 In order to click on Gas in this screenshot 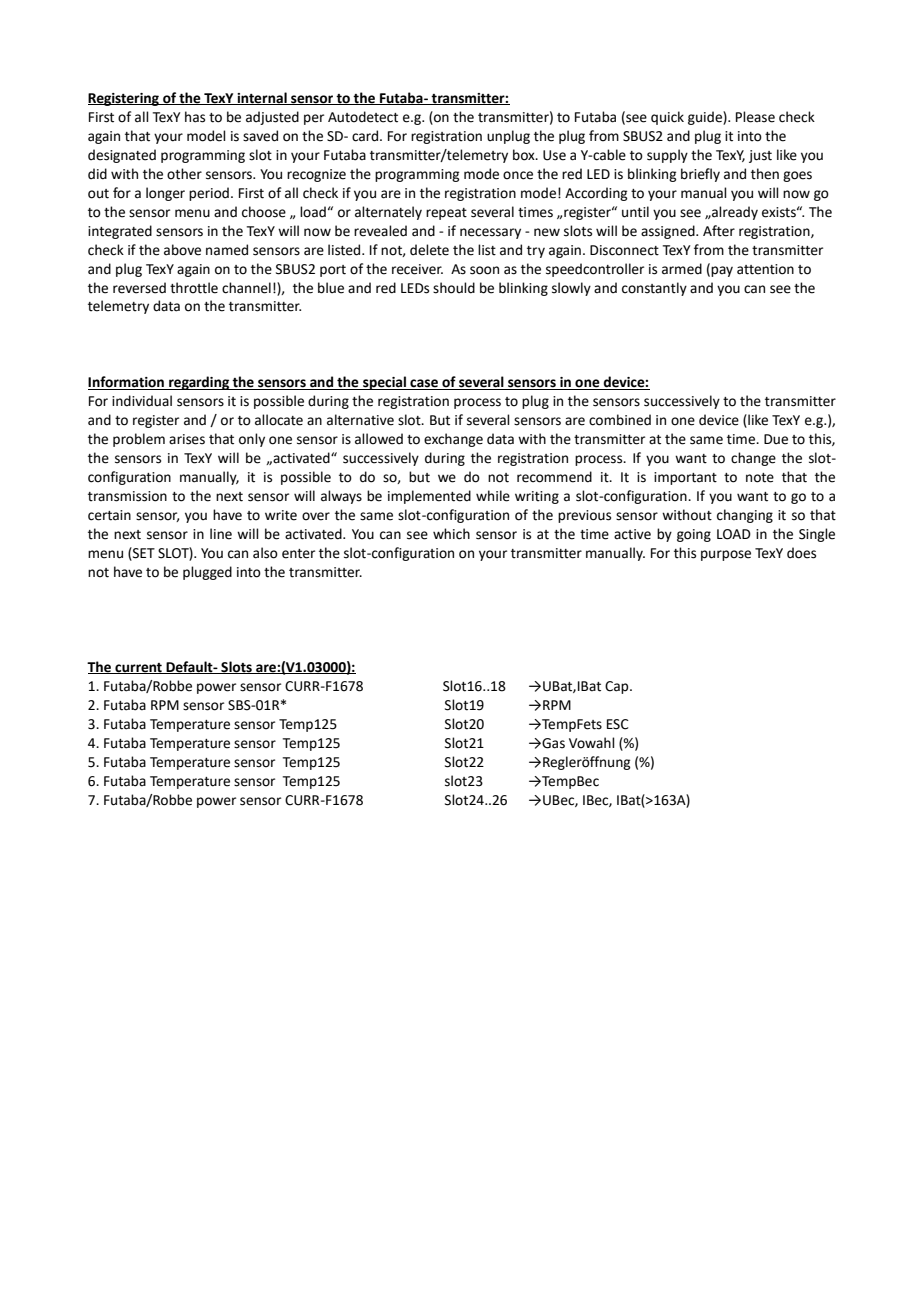, I will do `click(552, 743)`.
